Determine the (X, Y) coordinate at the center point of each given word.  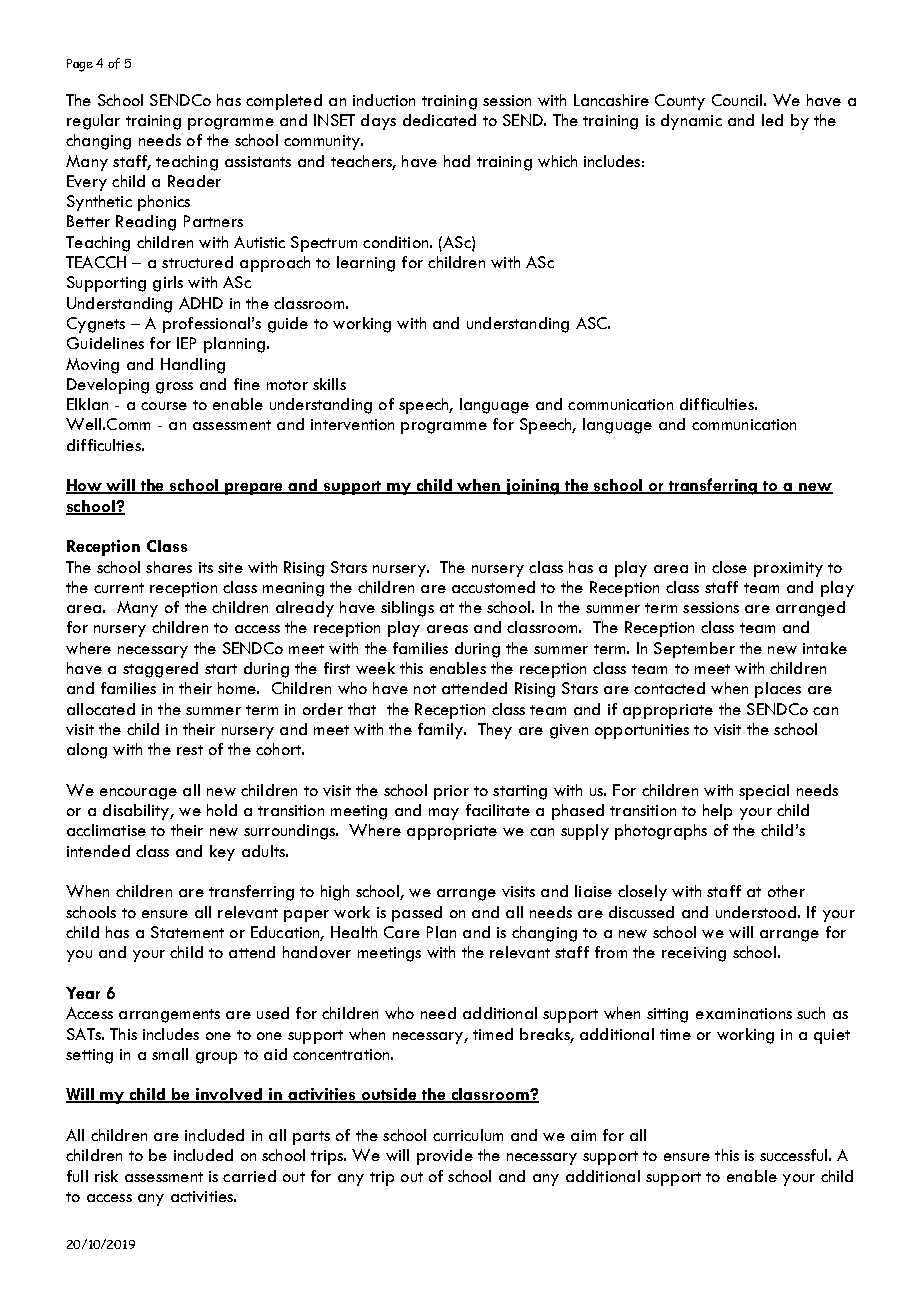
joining (533, 487)
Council (737, 100)
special (764, 792)
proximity (788, 569)
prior (451, 792)
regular (93, 122)
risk (106, 1176)
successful (793, 1155)
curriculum (468, 1135)
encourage (138, 794)
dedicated (439, 120)
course (164, 406)
